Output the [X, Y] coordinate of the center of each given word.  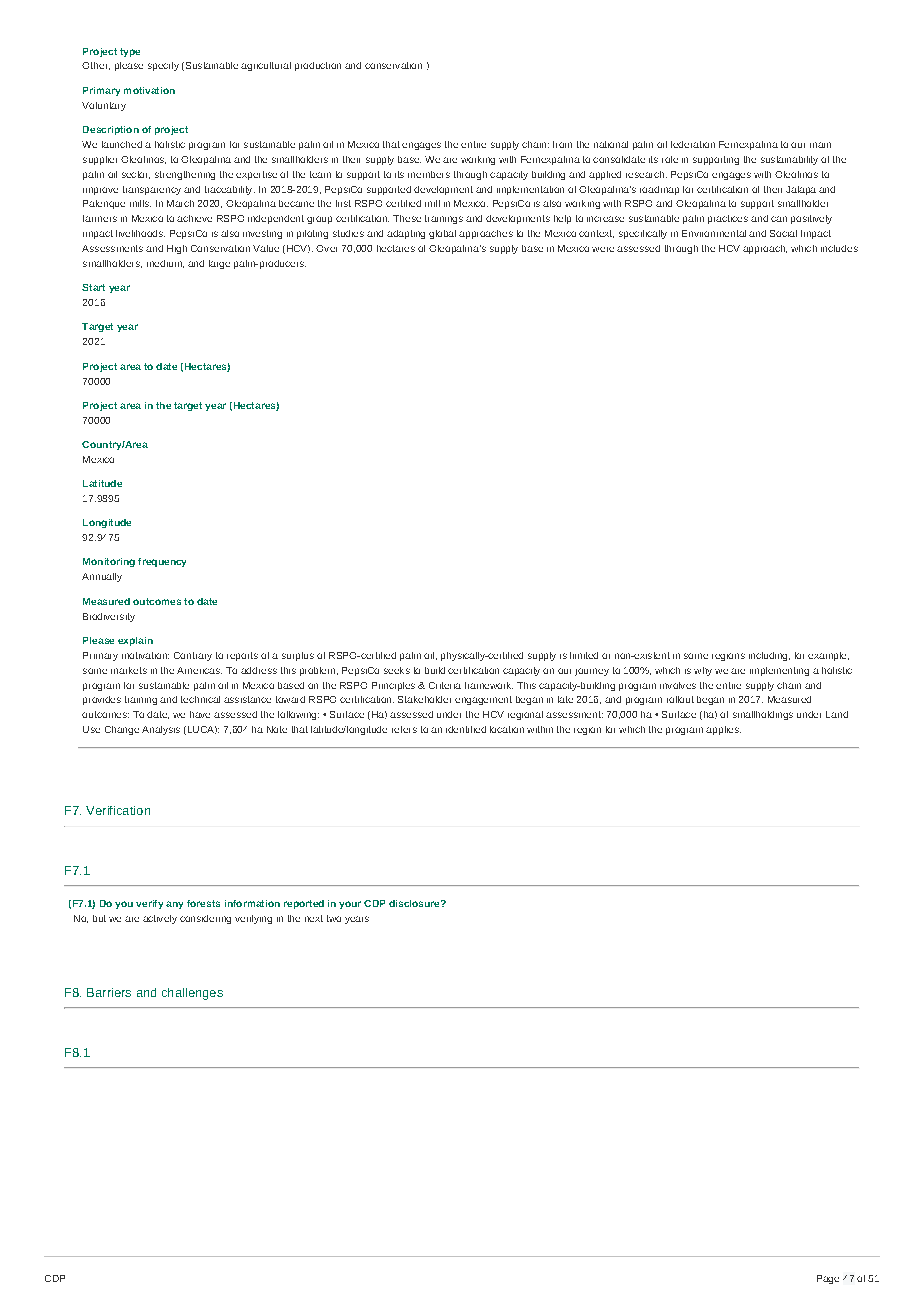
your [350, 905]
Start [93, 287]
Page [828, 1279]
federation [693, 144]
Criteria [445, 685]
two [334, 918]
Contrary [193, 656]
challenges [192, 994]
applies [723, 730]
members [429, 174]
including [769, 656]
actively [160, 919]
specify [163, 66]
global [442, 234]
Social [783, 233]
